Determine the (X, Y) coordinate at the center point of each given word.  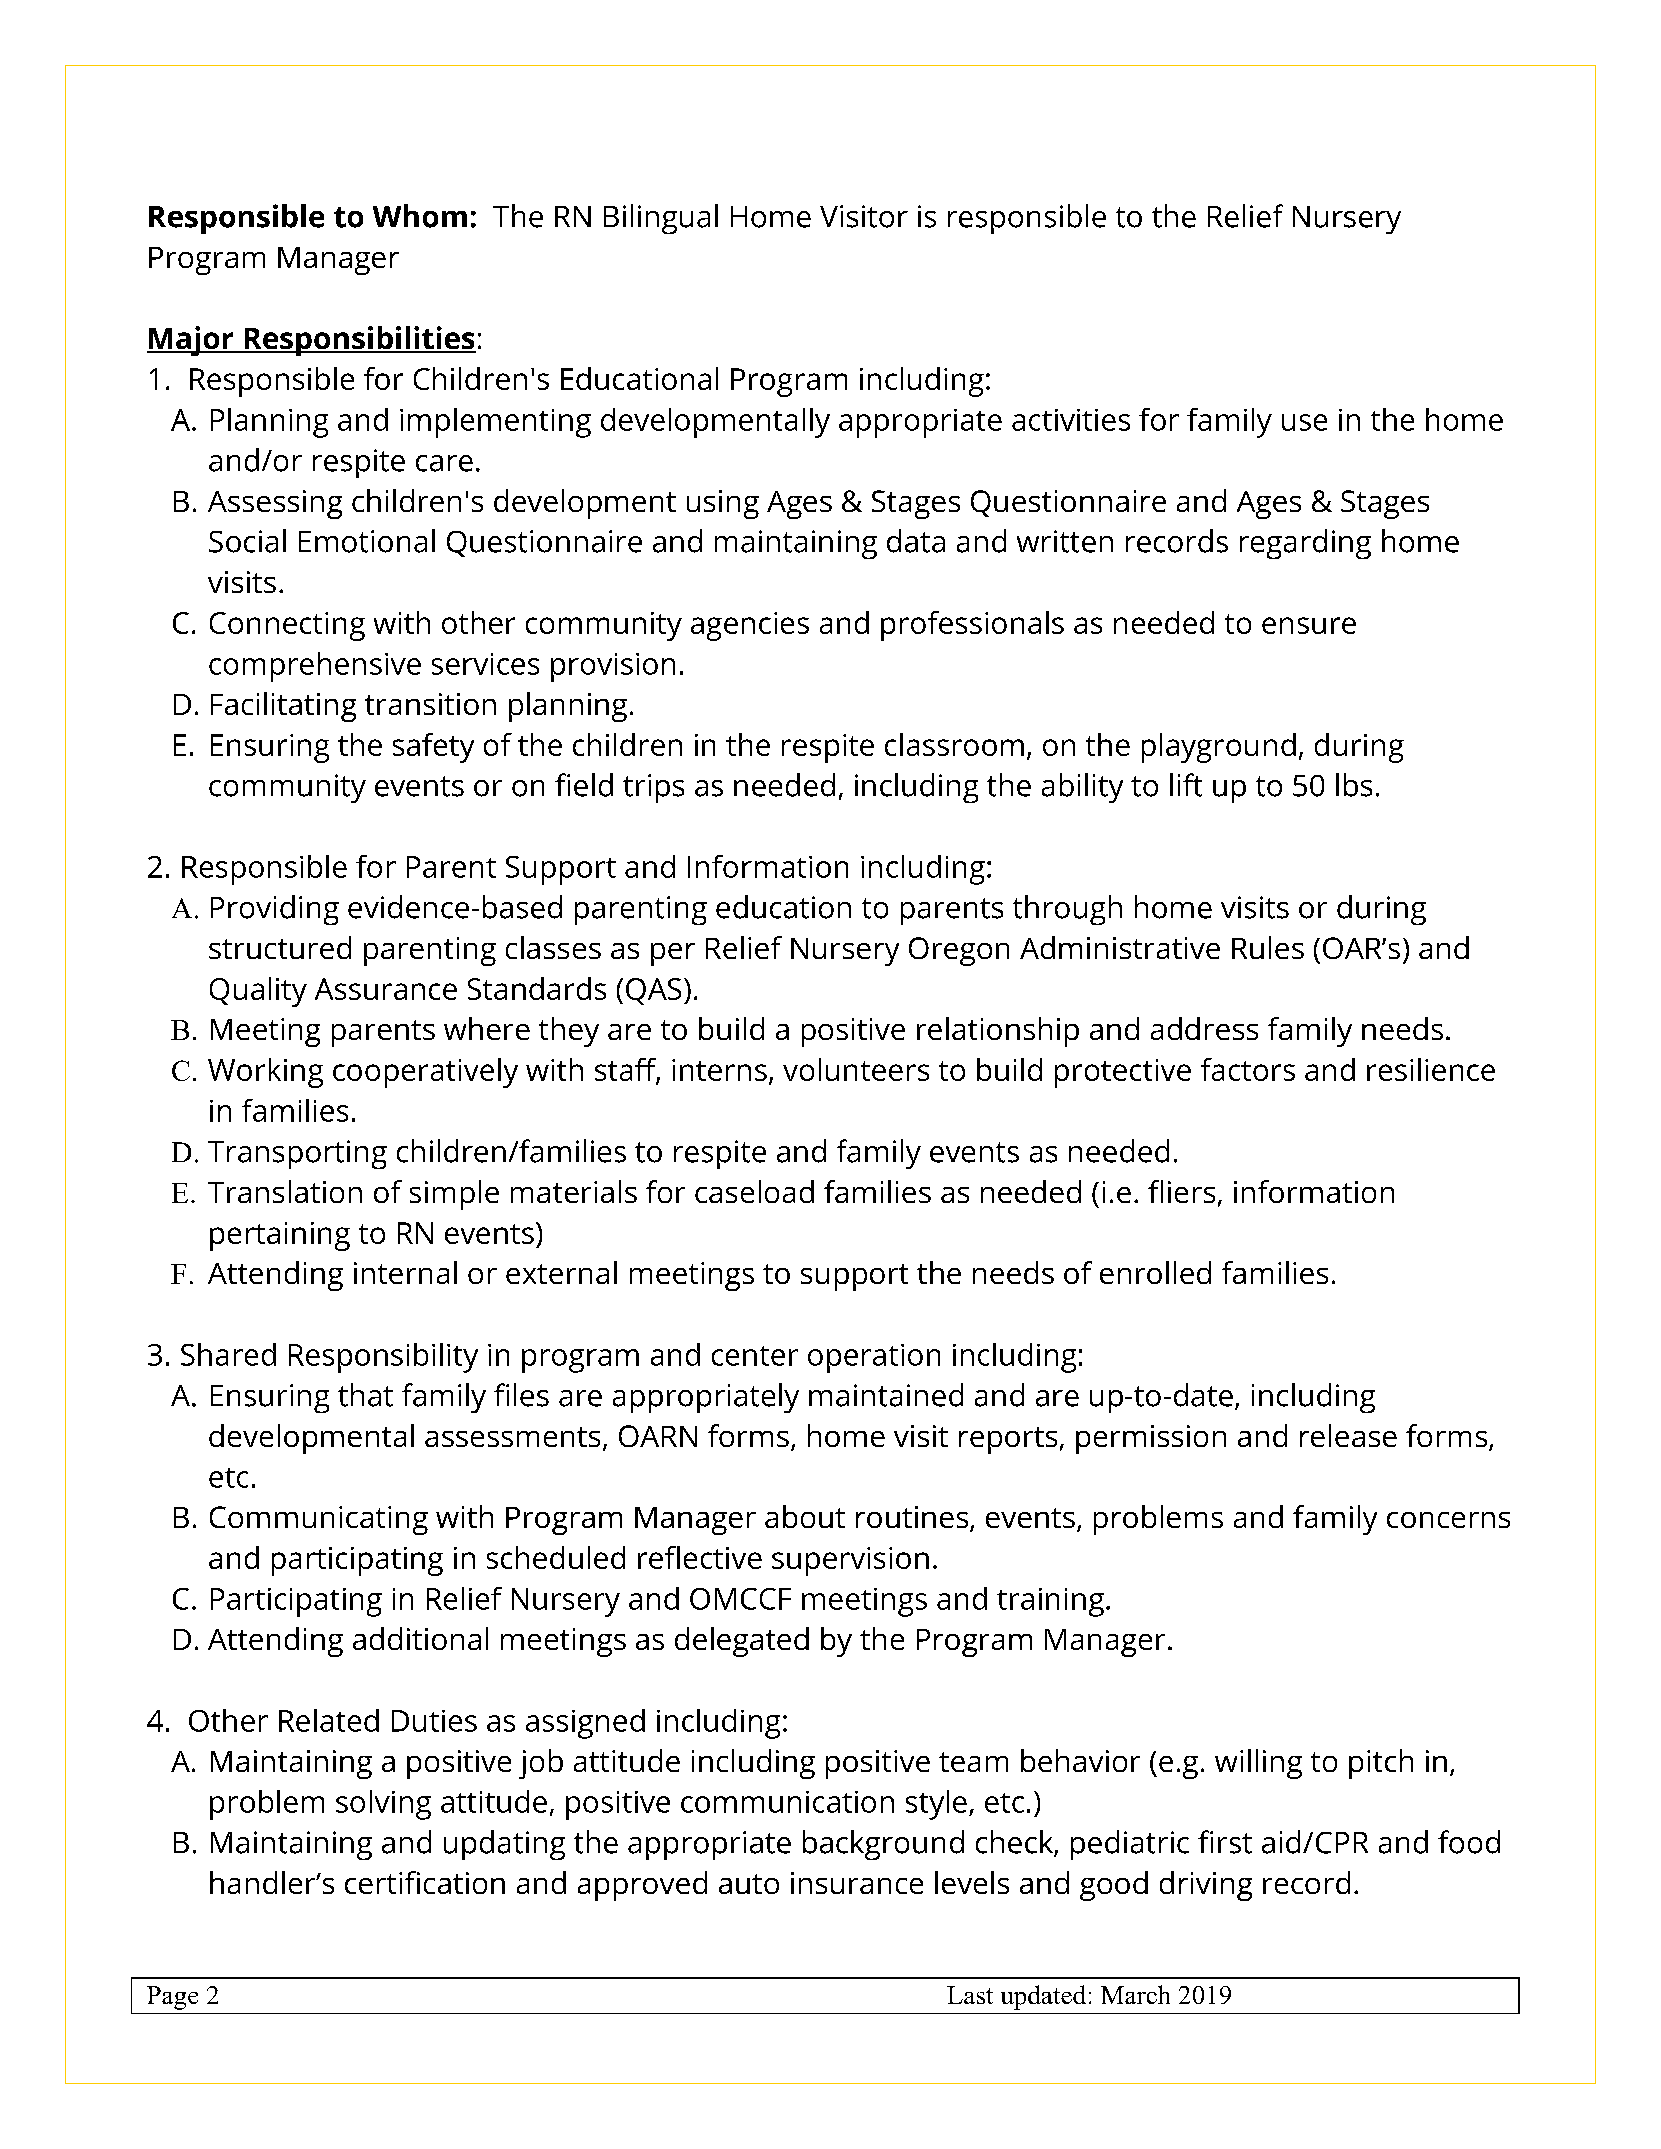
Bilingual (661, 219)
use (1304, 422)
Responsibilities (359, 341)
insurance (857, 1883)
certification (425, 1882)
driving (1206, 1886)
